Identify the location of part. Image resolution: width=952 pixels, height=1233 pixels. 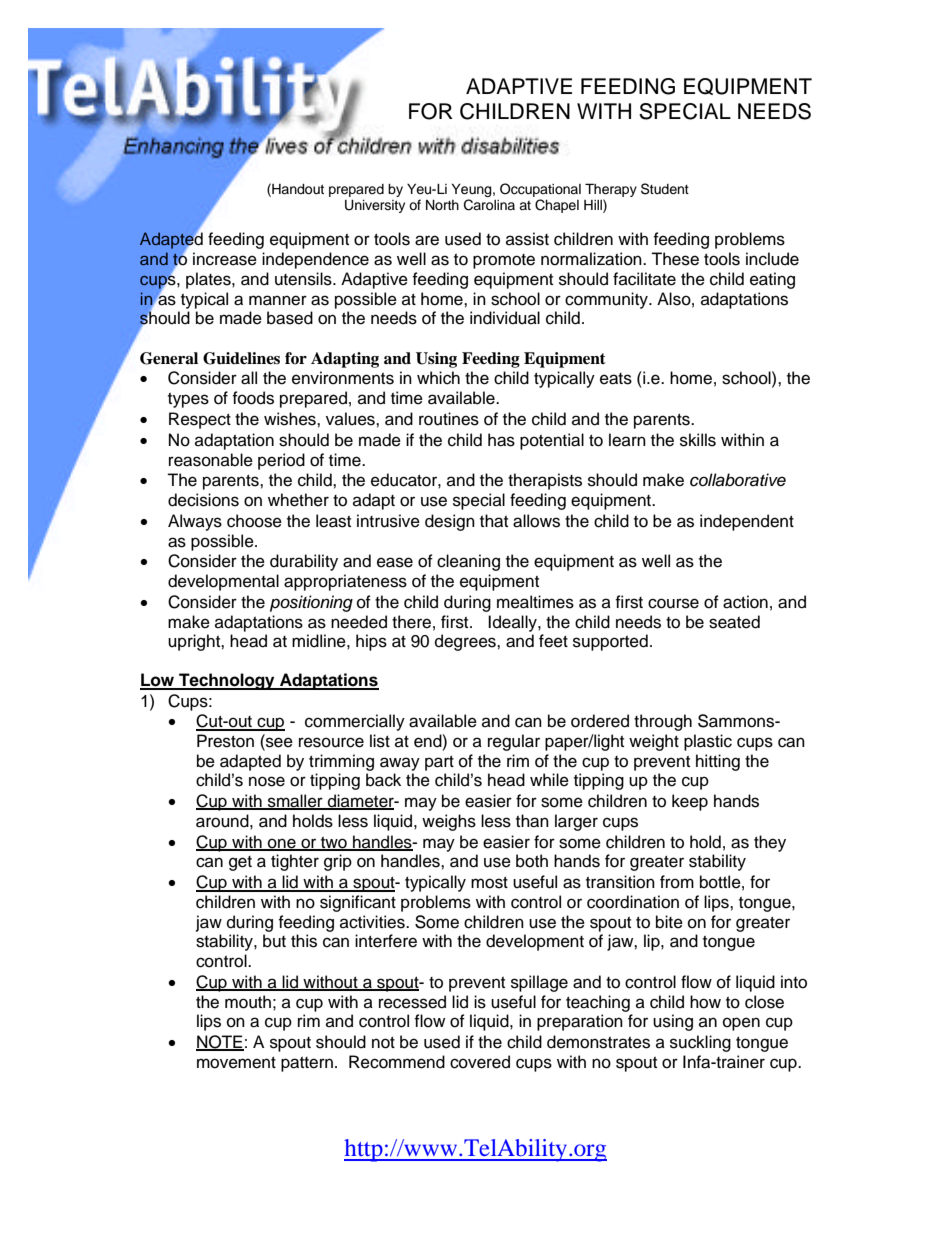
(439, 763).
